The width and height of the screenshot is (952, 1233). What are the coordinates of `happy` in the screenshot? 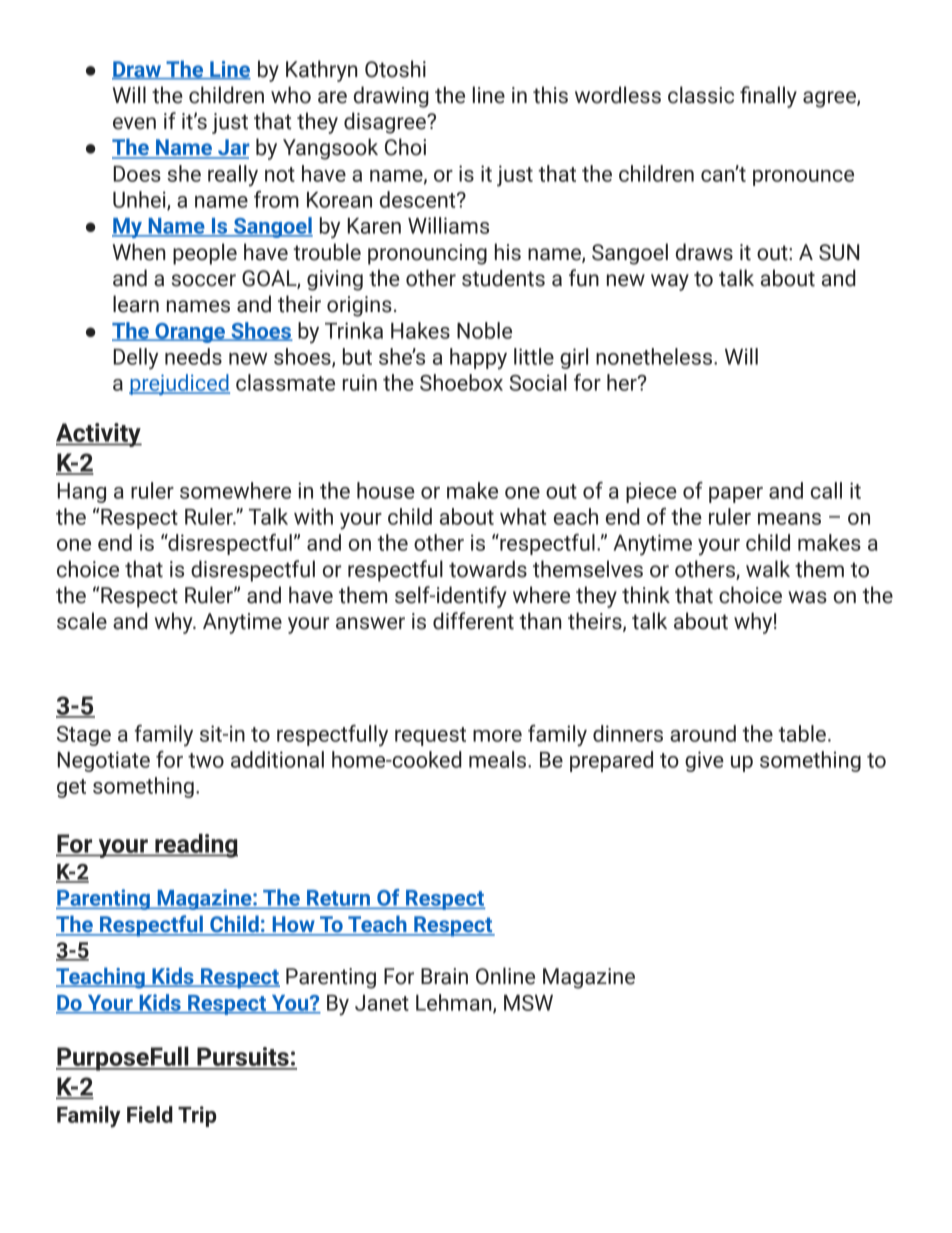 It's located at (478, 359).
